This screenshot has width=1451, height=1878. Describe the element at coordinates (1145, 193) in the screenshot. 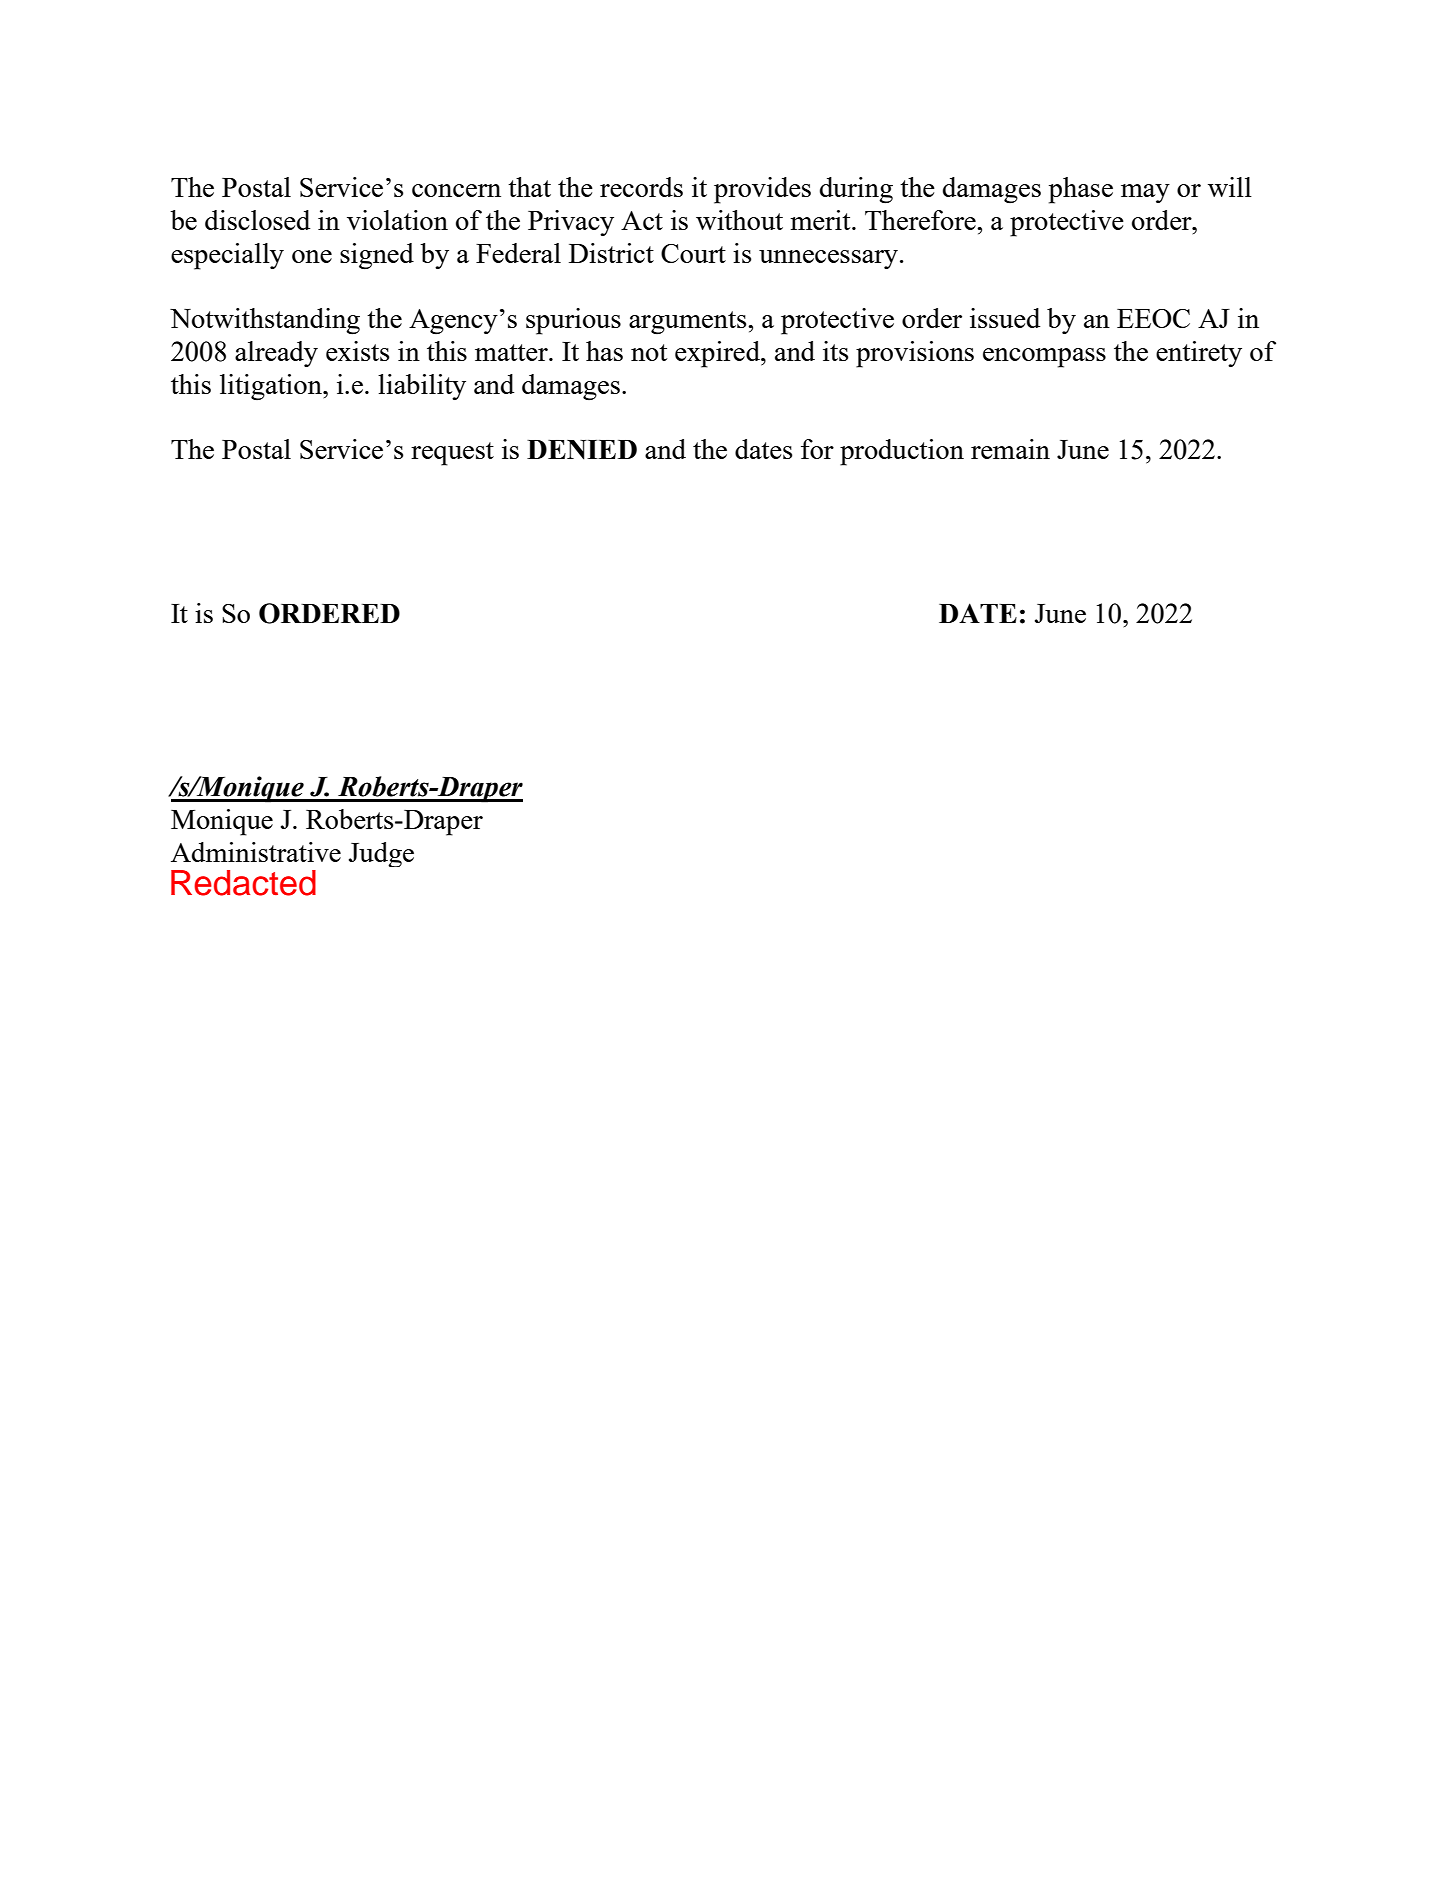

I see `may` at that location.
